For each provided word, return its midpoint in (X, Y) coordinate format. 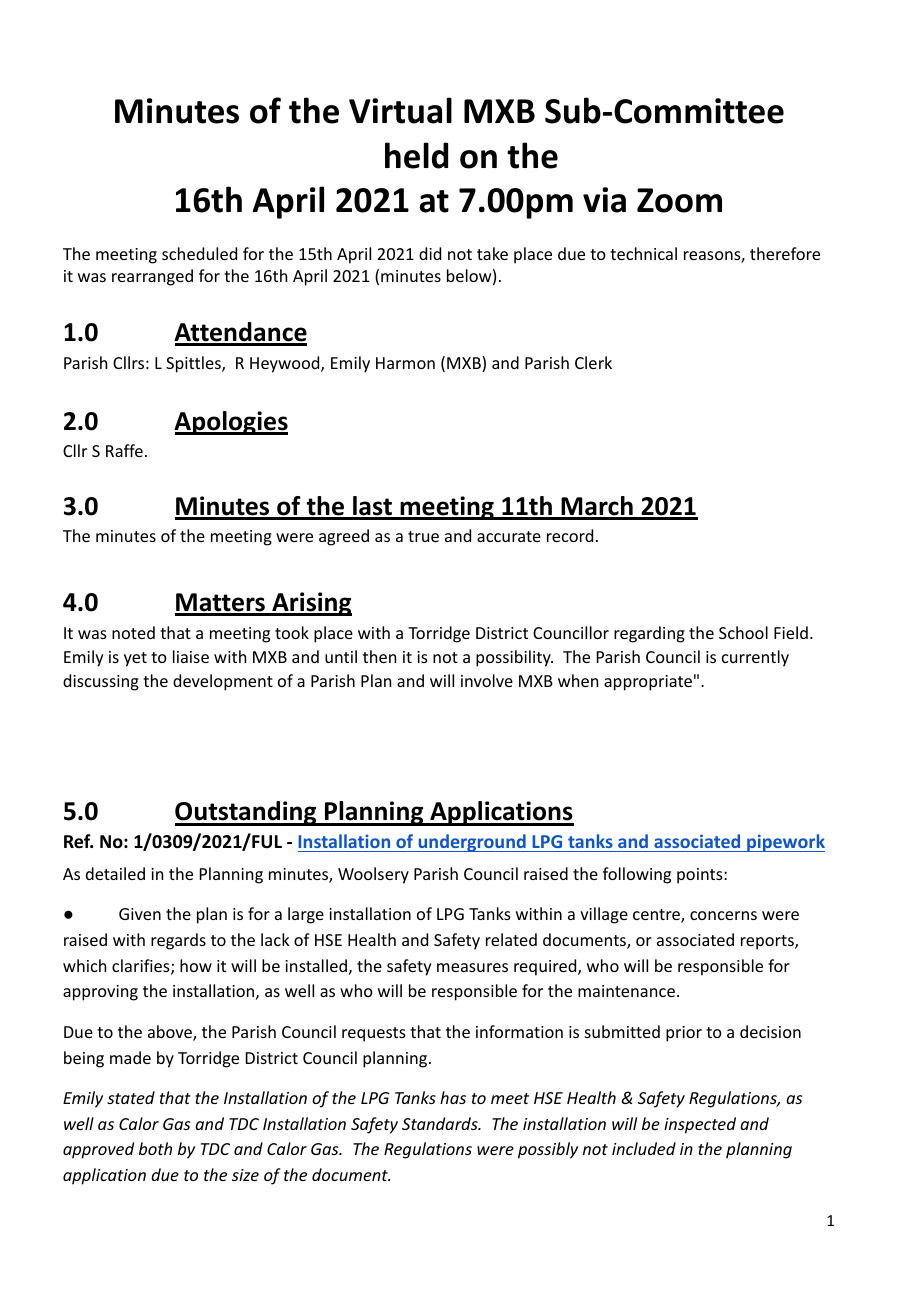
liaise (191, 656)
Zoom (679, 200)
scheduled (199, 253)
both (155, 1148)
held (416, 155)
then (379, 656)
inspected (700, 1125)
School (743, 632)
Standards (441, 1123)
